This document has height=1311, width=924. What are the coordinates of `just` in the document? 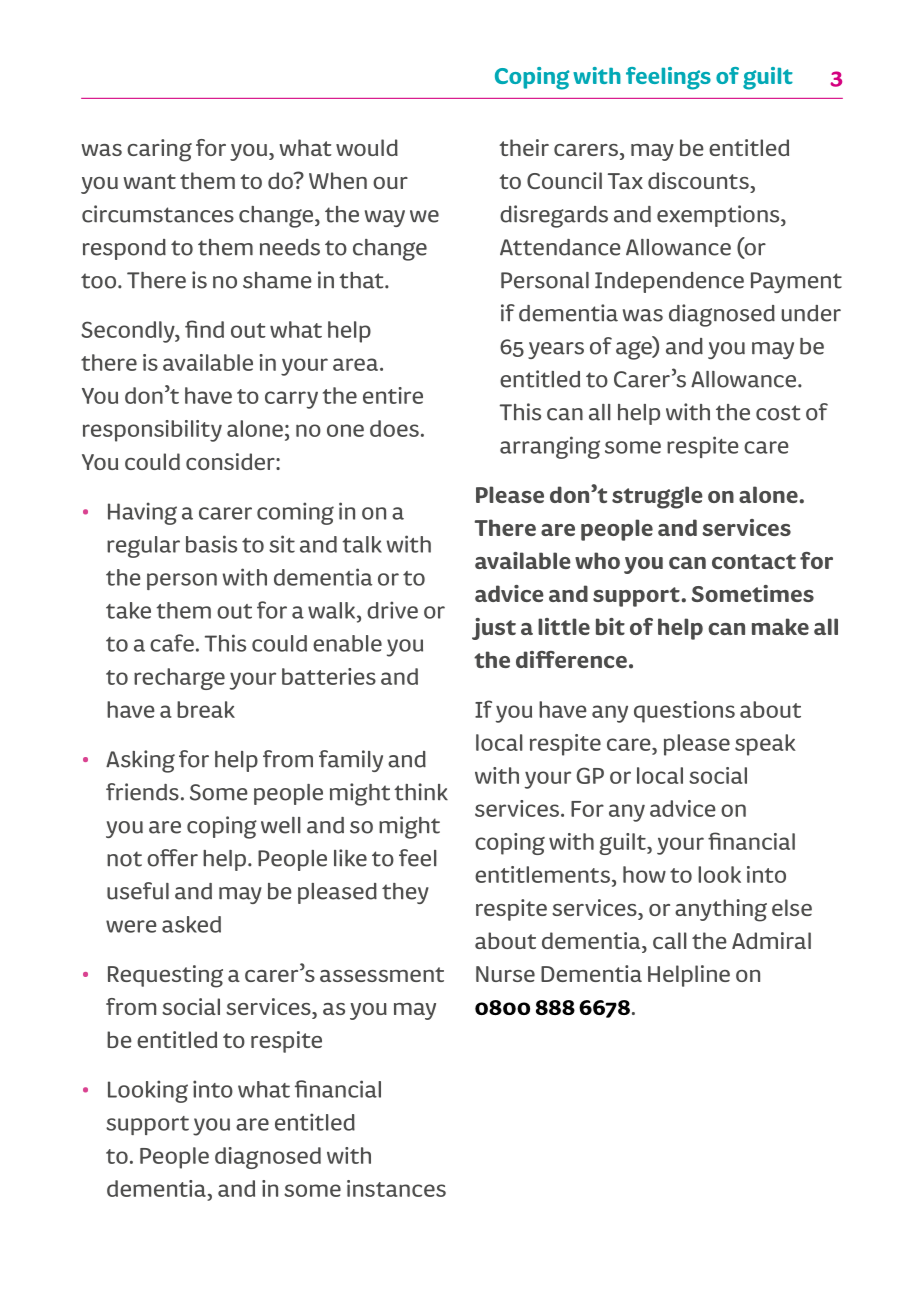 It's located at (494, 629).
